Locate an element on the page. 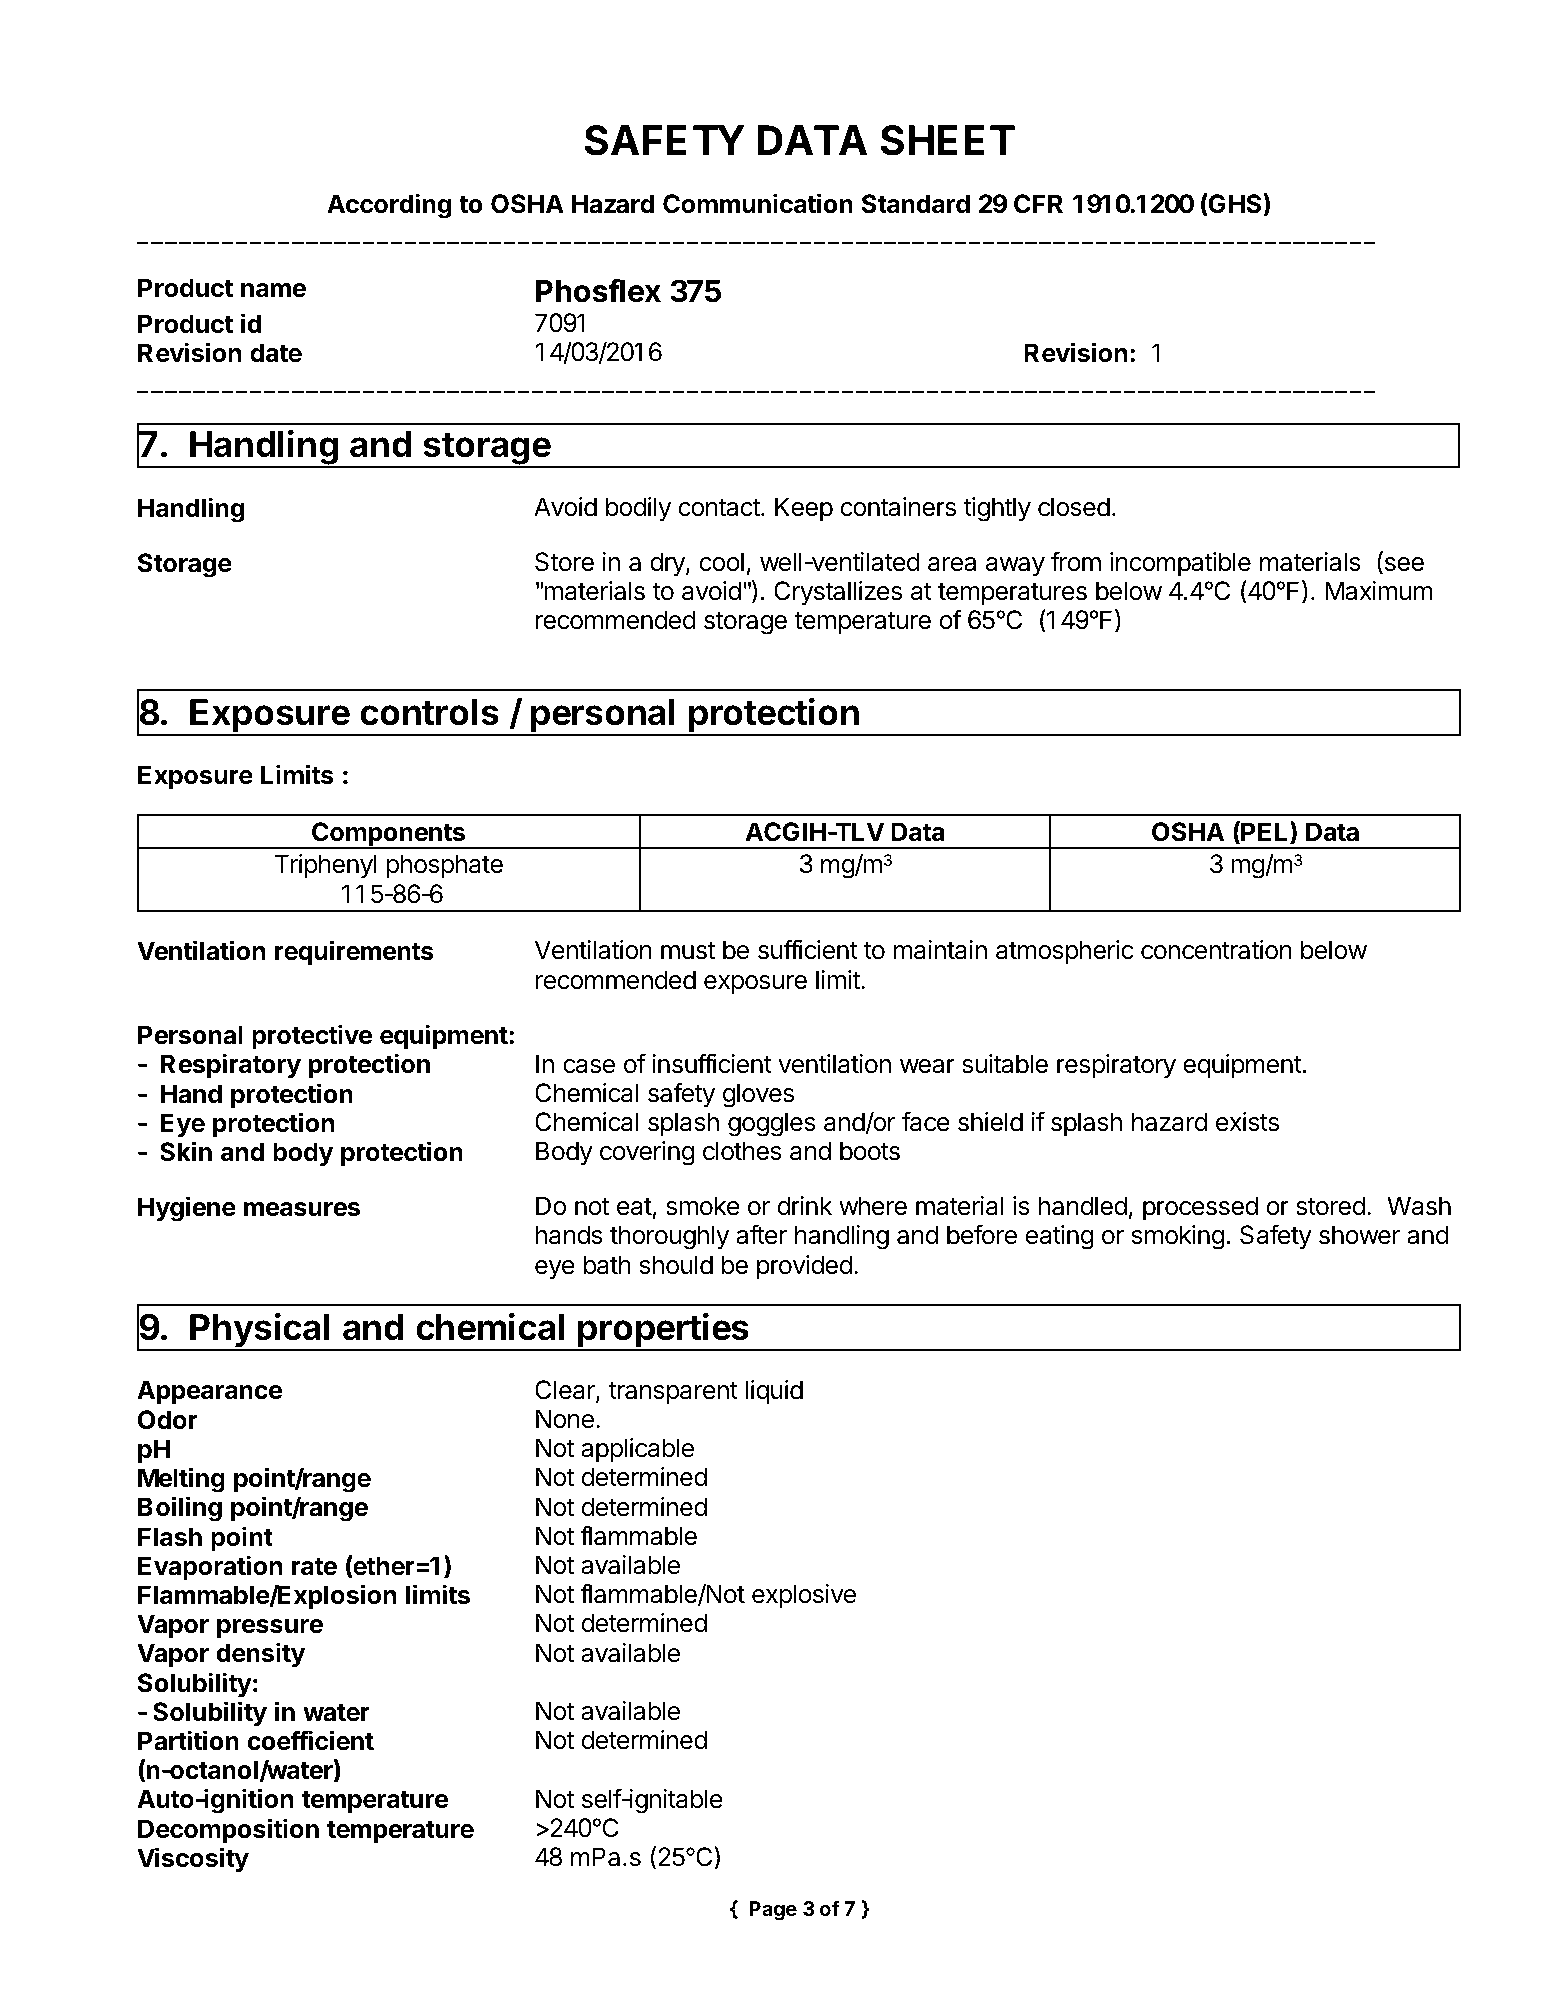 The image size is (1554, 2012). CFR is located at coordinates (1038, 204).
